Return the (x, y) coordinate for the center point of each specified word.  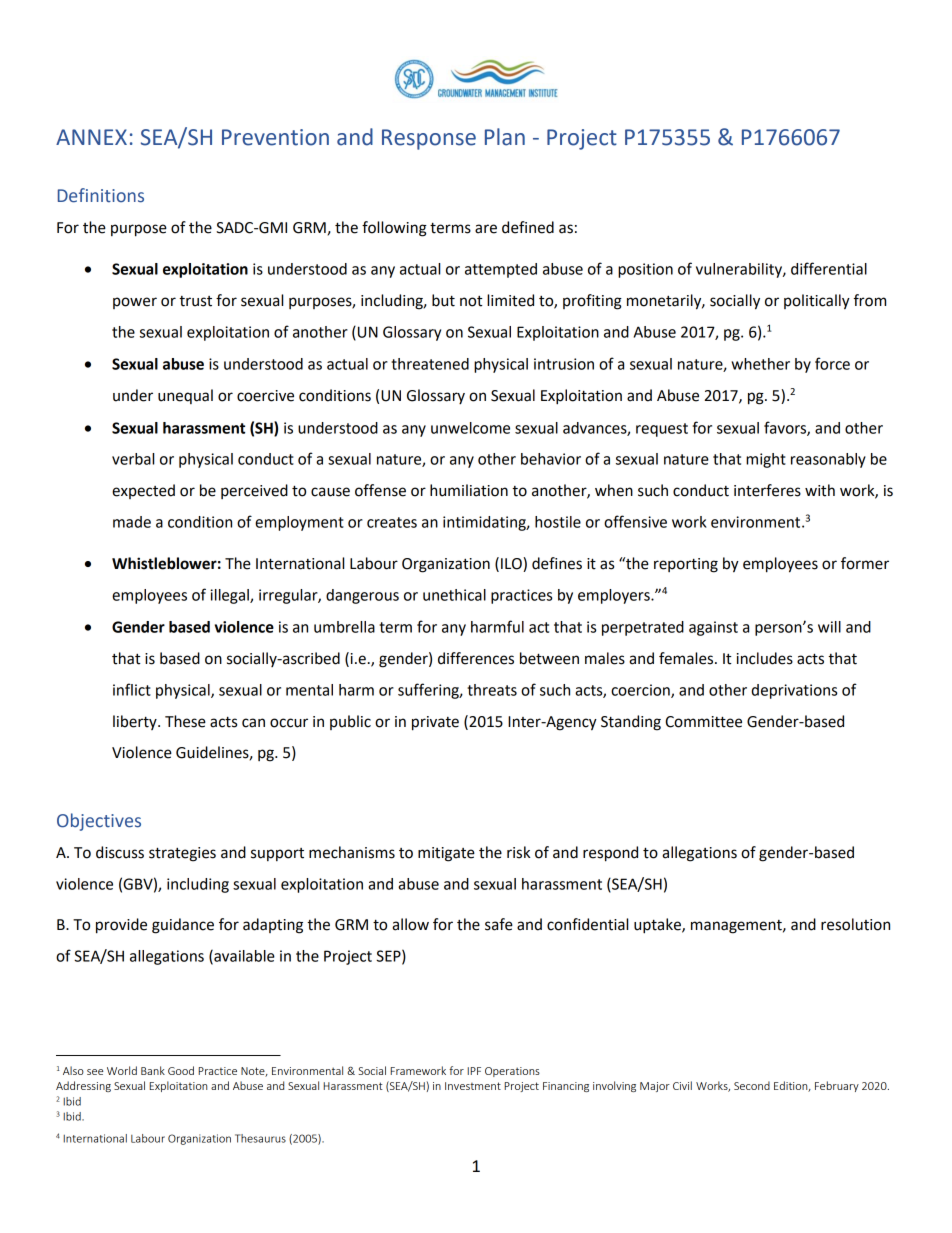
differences (476, 658)
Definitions (101, 195)
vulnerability (740, 270)
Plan (505, 137)
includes (765, 658)
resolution (855, 924)
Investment (473, 1086)
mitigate (446, 854)
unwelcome (470, 428)
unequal (185, 396)
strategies (182, 854)
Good (181, 1070)
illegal (230, 596)
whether (760, 364)
